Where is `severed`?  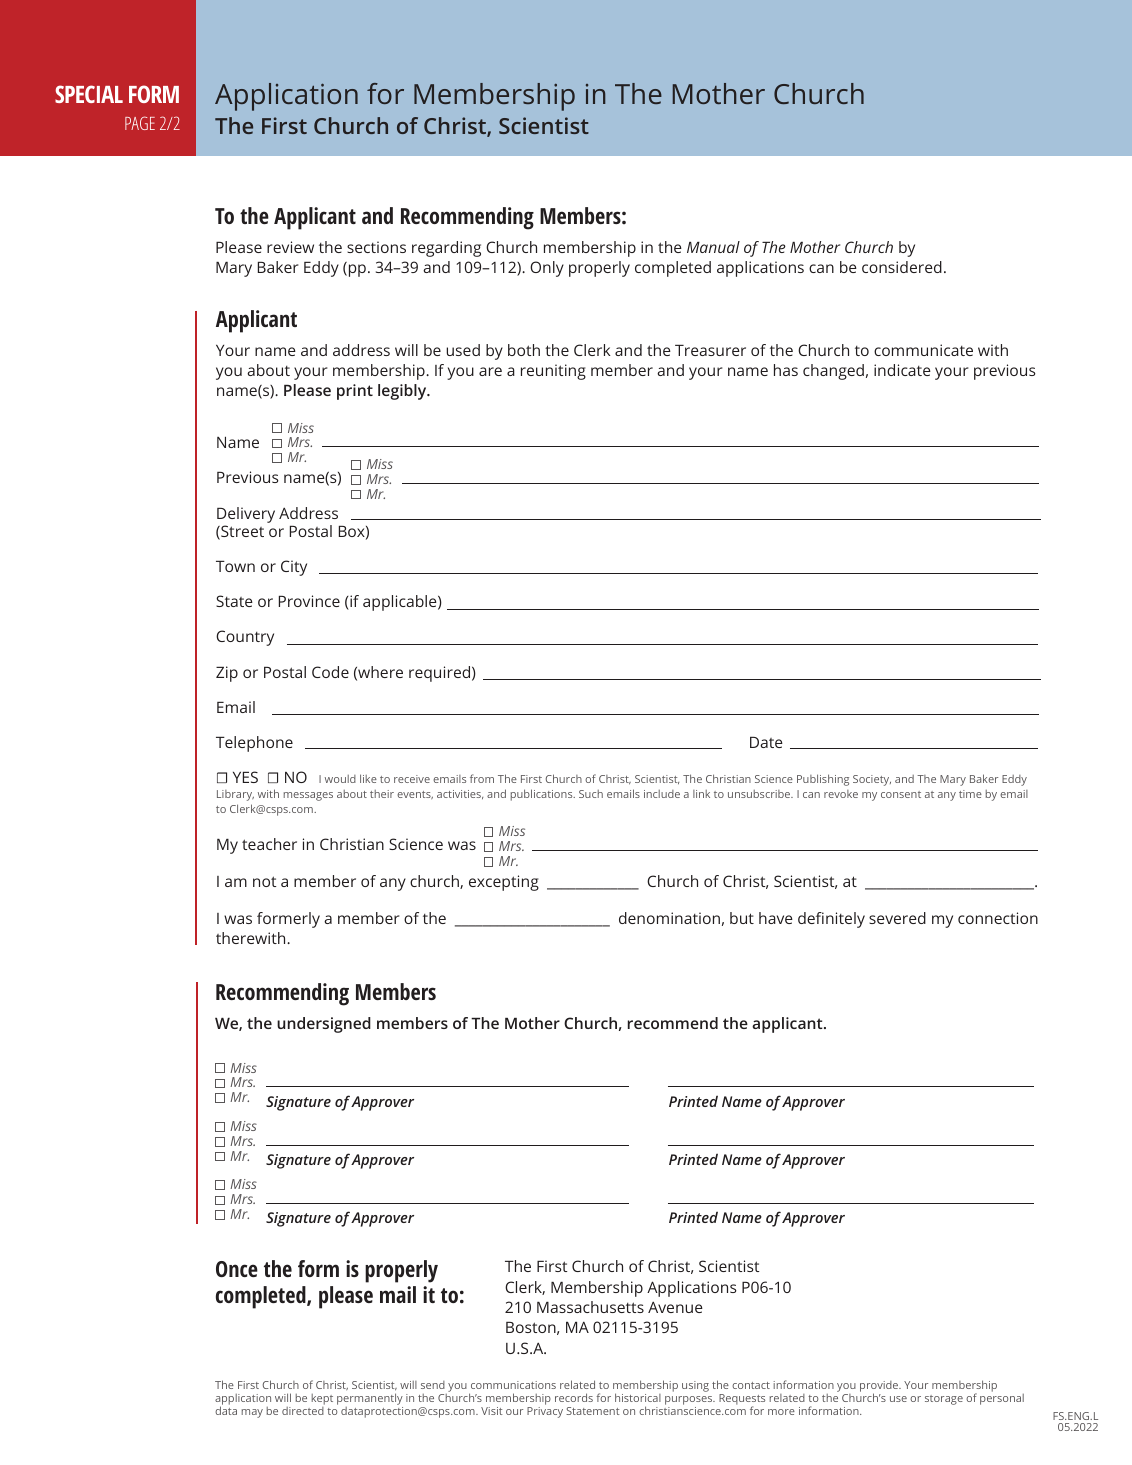
severed is located at coordinates (897, 918).
